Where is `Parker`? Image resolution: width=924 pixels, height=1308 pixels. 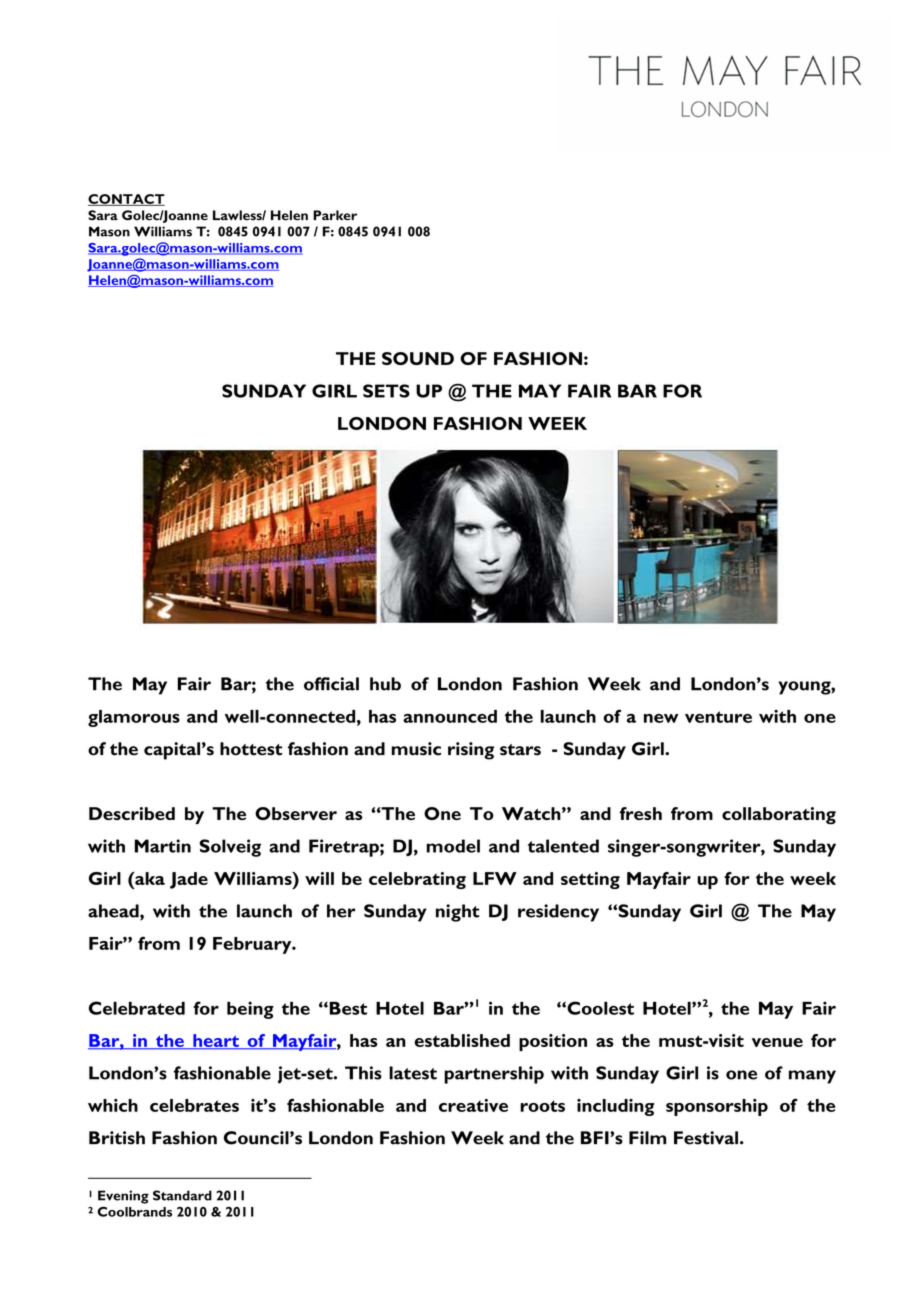
Parker is located at coordinates (335, 215).
